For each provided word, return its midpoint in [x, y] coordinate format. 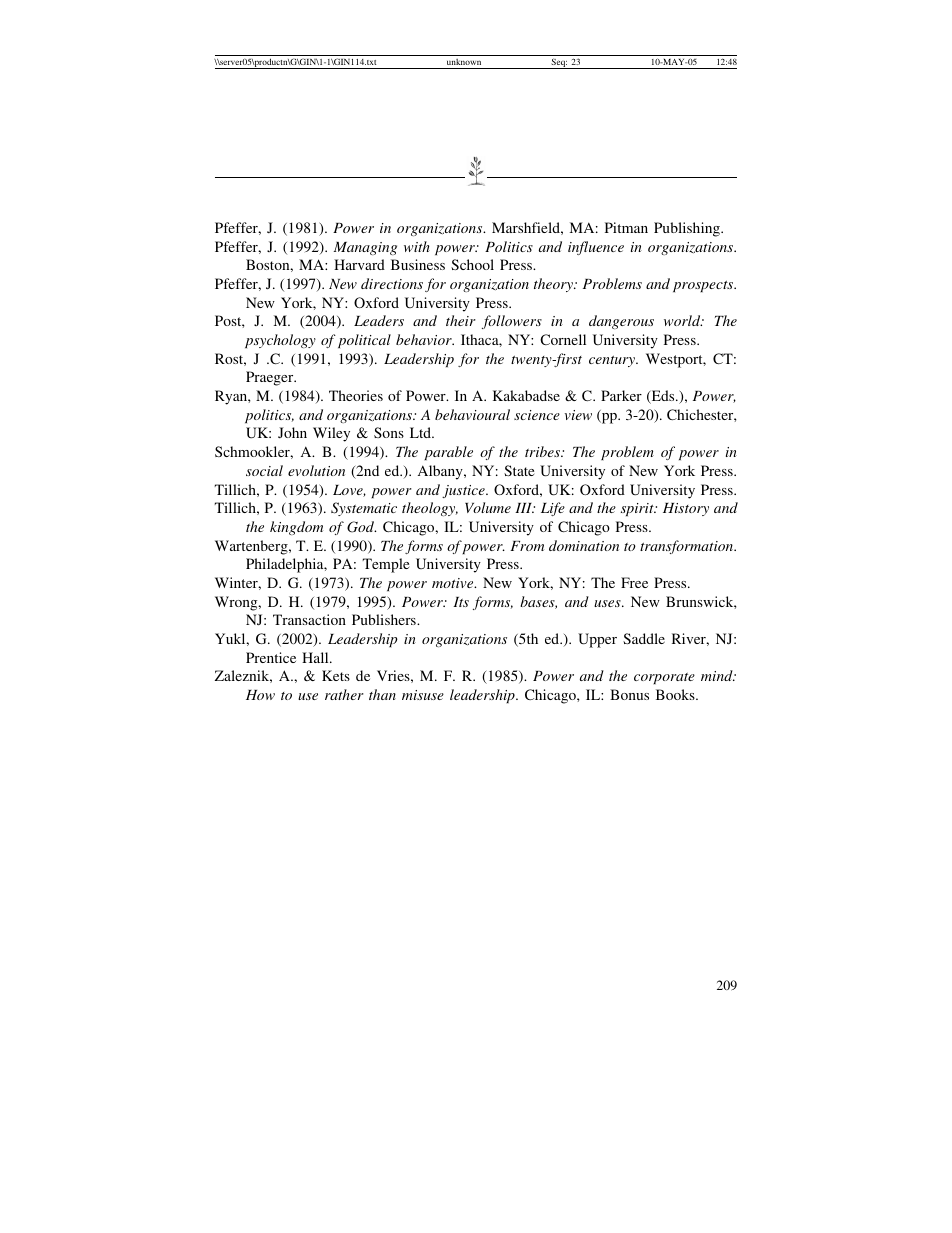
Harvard [359, 264]
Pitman [626, 227]
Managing [365, 248]
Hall [316, 657]
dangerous [621, 322]
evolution [316, 470]
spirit [638, 509]
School [472, 264]
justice [464, 491]
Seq [558, 63]
